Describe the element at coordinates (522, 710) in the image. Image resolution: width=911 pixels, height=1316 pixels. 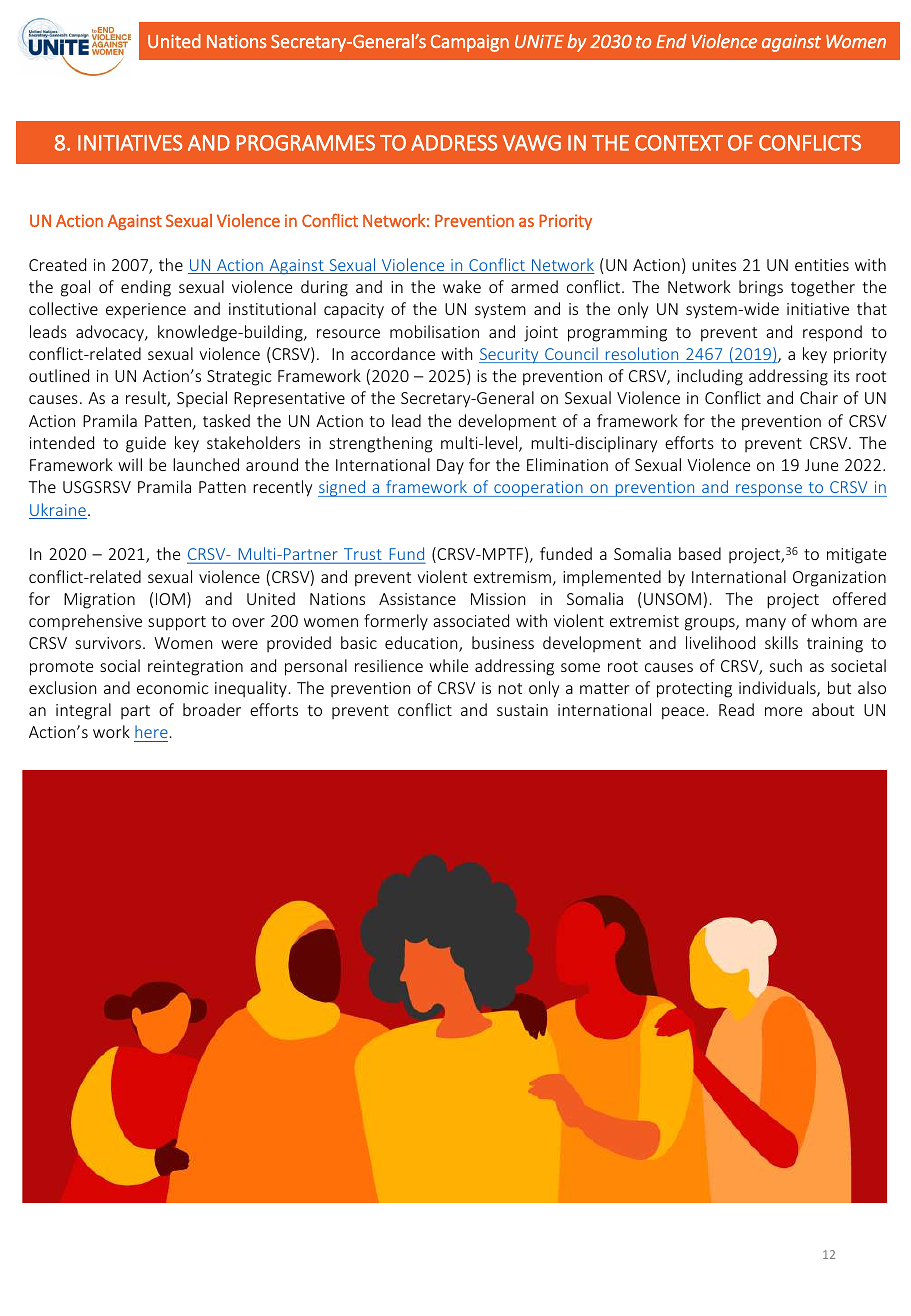
I see `sustain` at that location.
